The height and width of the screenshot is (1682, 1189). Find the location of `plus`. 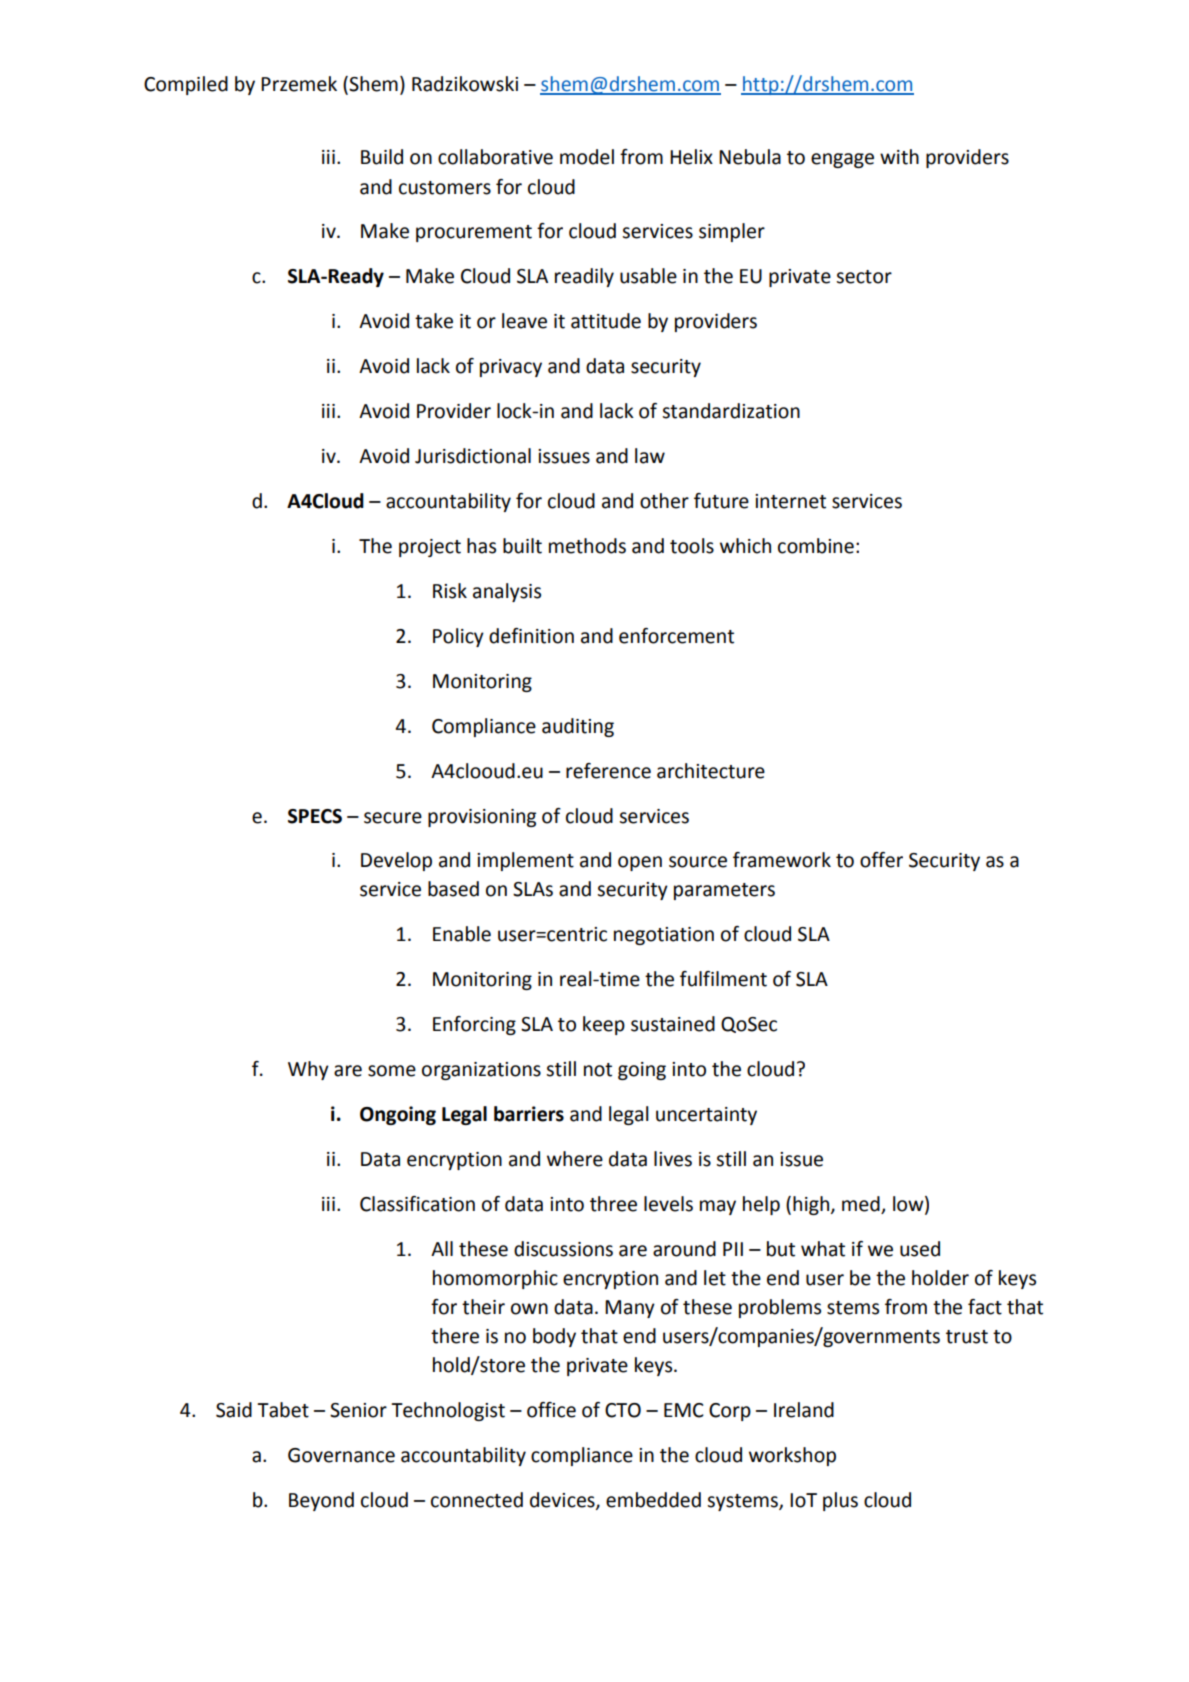

plus is located at coordinates (840, 1501).
